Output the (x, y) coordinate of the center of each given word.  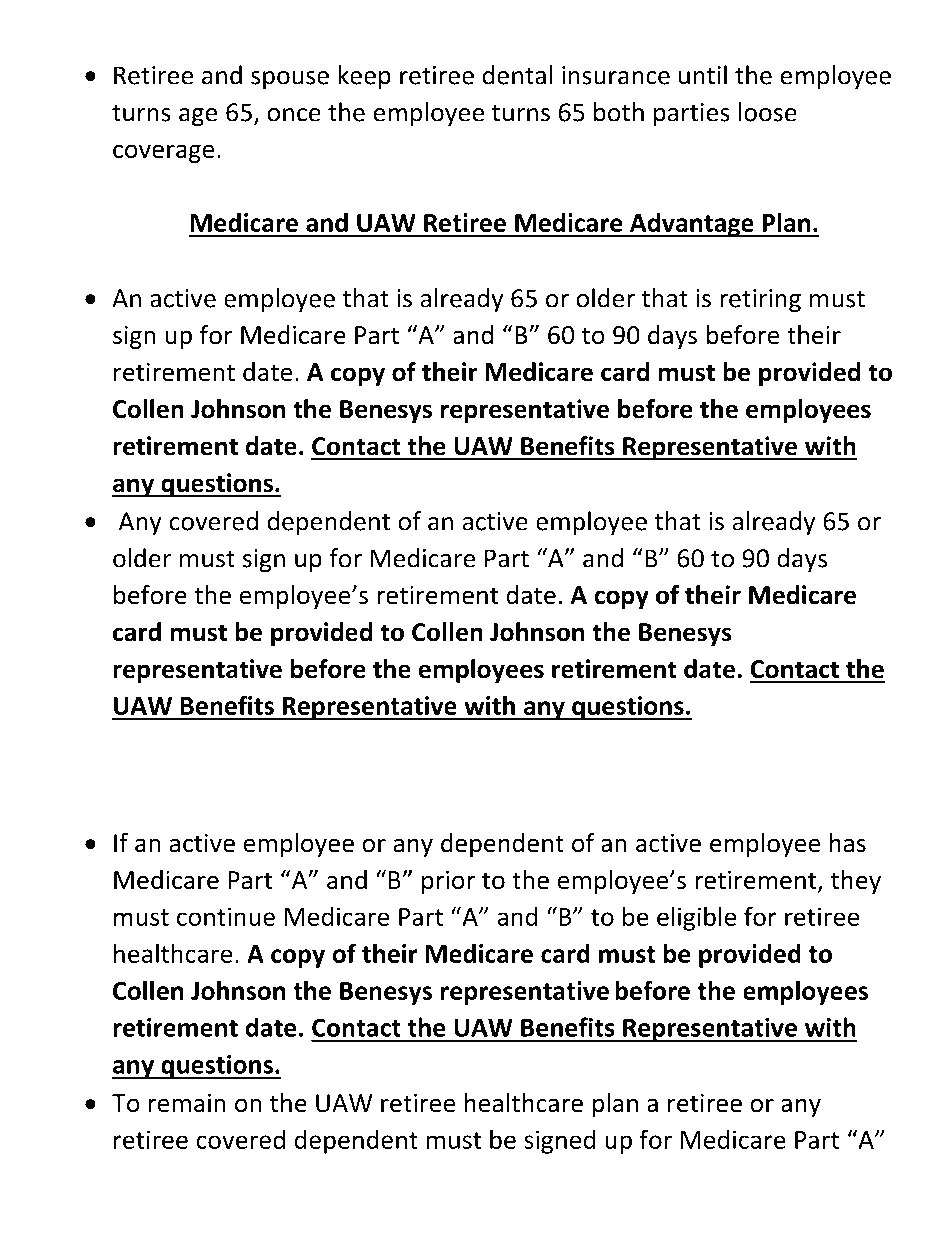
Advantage (692, 224)
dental (517, 75)
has (848, 843)
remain (187, 1103)
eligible (696, 918)
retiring (760, 301)
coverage (163, 153)
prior (448, 882)
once (294, 115)
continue (226, 916)
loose (768, 112)
